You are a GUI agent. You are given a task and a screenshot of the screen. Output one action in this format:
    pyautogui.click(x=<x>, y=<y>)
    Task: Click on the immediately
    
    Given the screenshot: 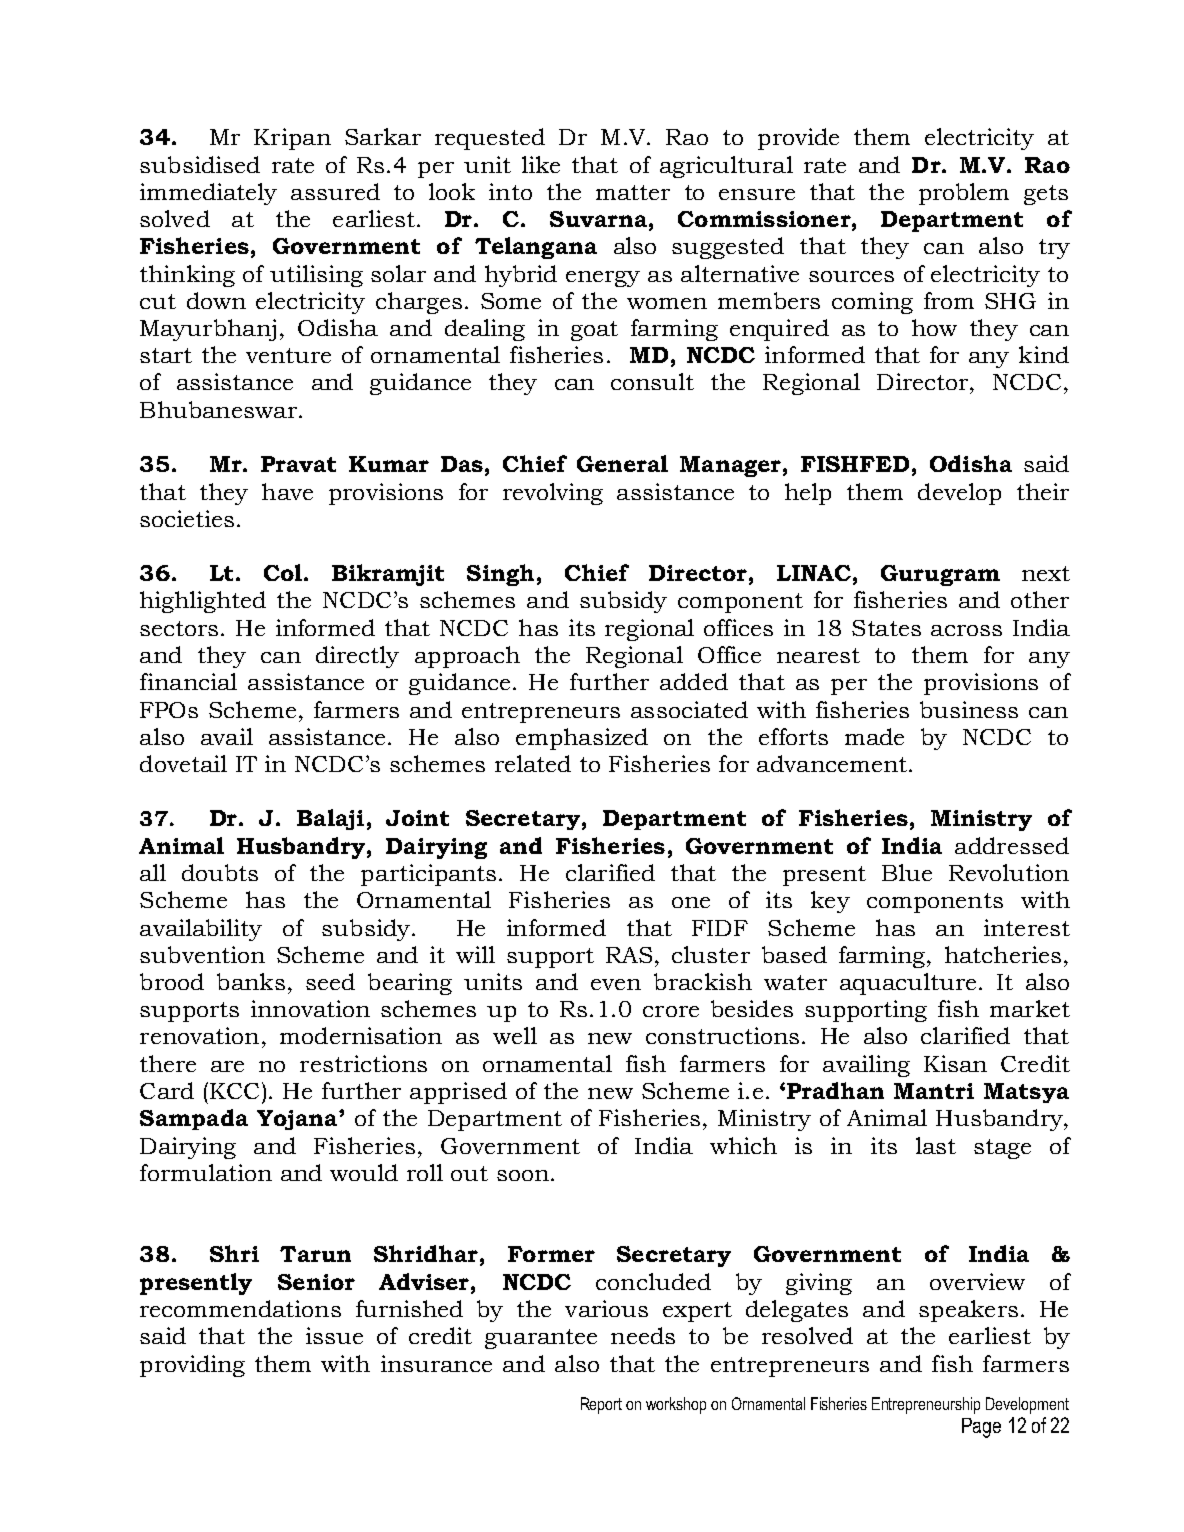 What is the action you would take?
    pyautogui.click(x=208, y=194)
